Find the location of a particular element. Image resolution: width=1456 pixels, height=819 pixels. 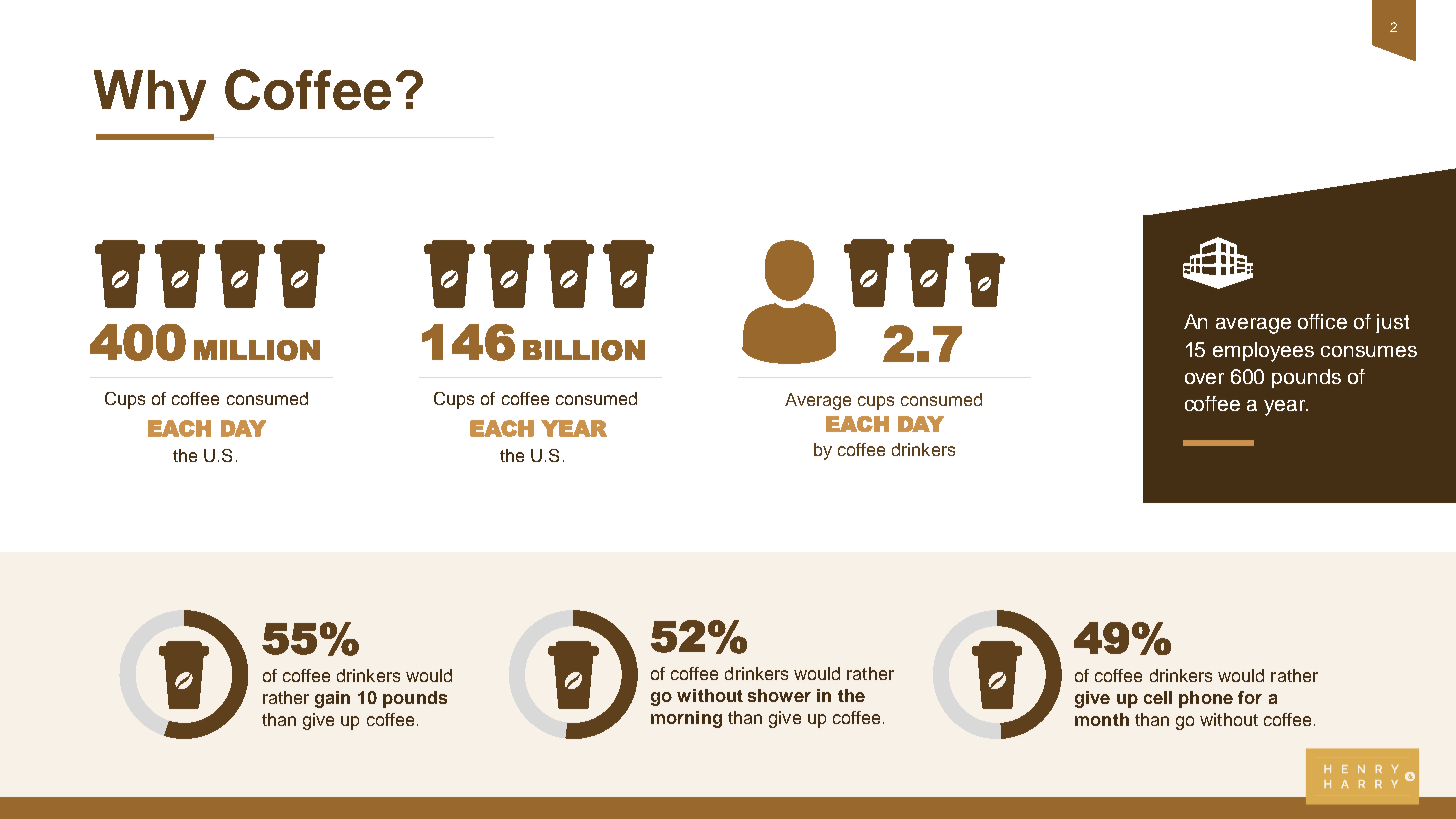

phone is located at coordinates (1206, 699).
